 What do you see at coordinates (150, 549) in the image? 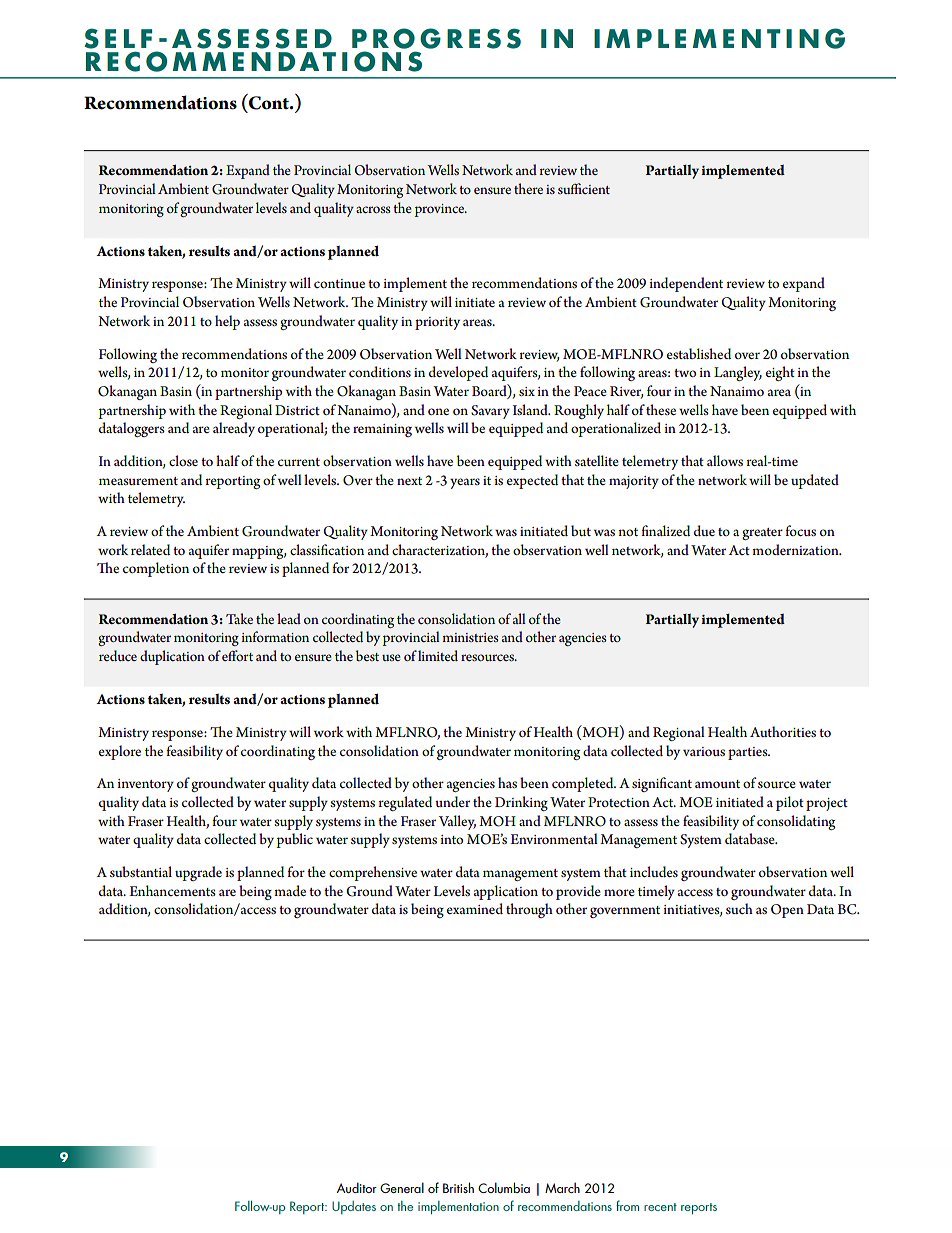
I see `related` at bounding box center [150, 549].
